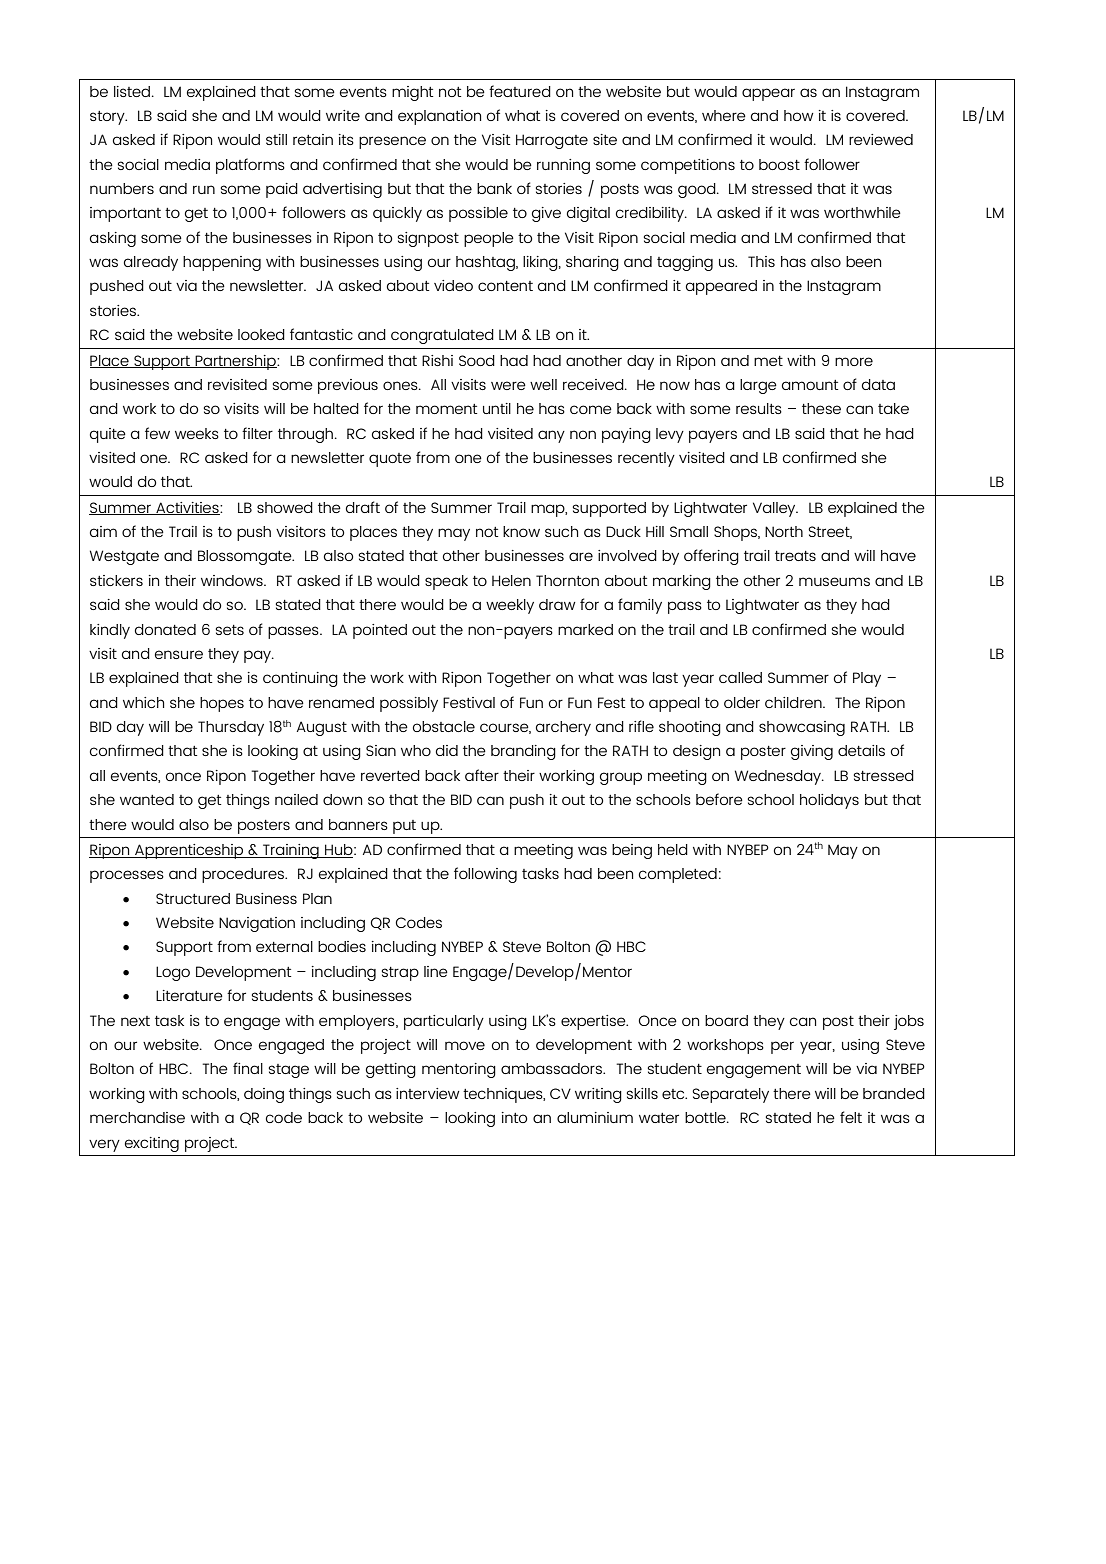 The width and height of the document is (1106, 1564). Describe the element at coordinates (779, 164) in the document. I see `boost` at that location.
